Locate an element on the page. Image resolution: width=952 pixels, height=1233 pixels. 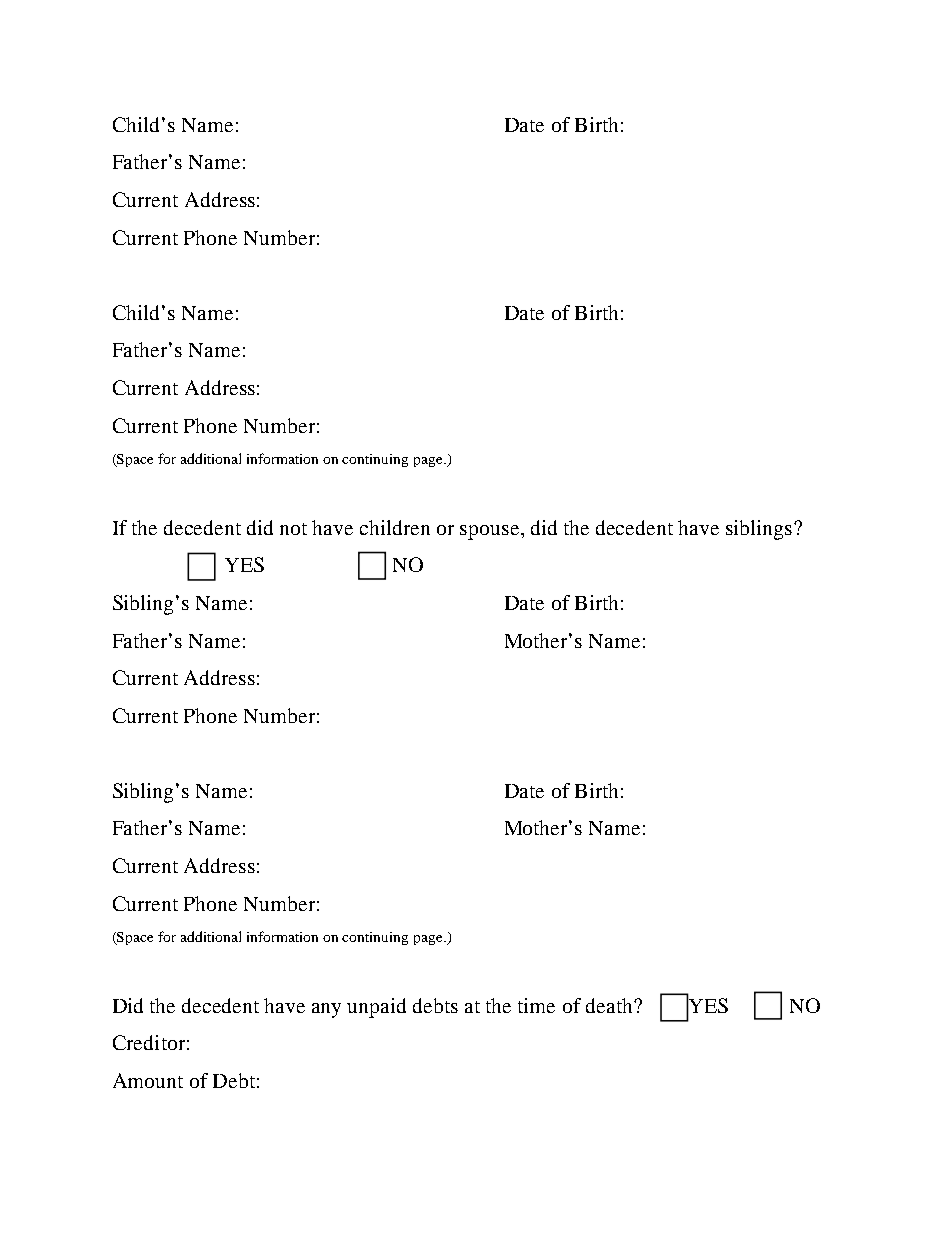
death is located at coordinates (610, 1005).
